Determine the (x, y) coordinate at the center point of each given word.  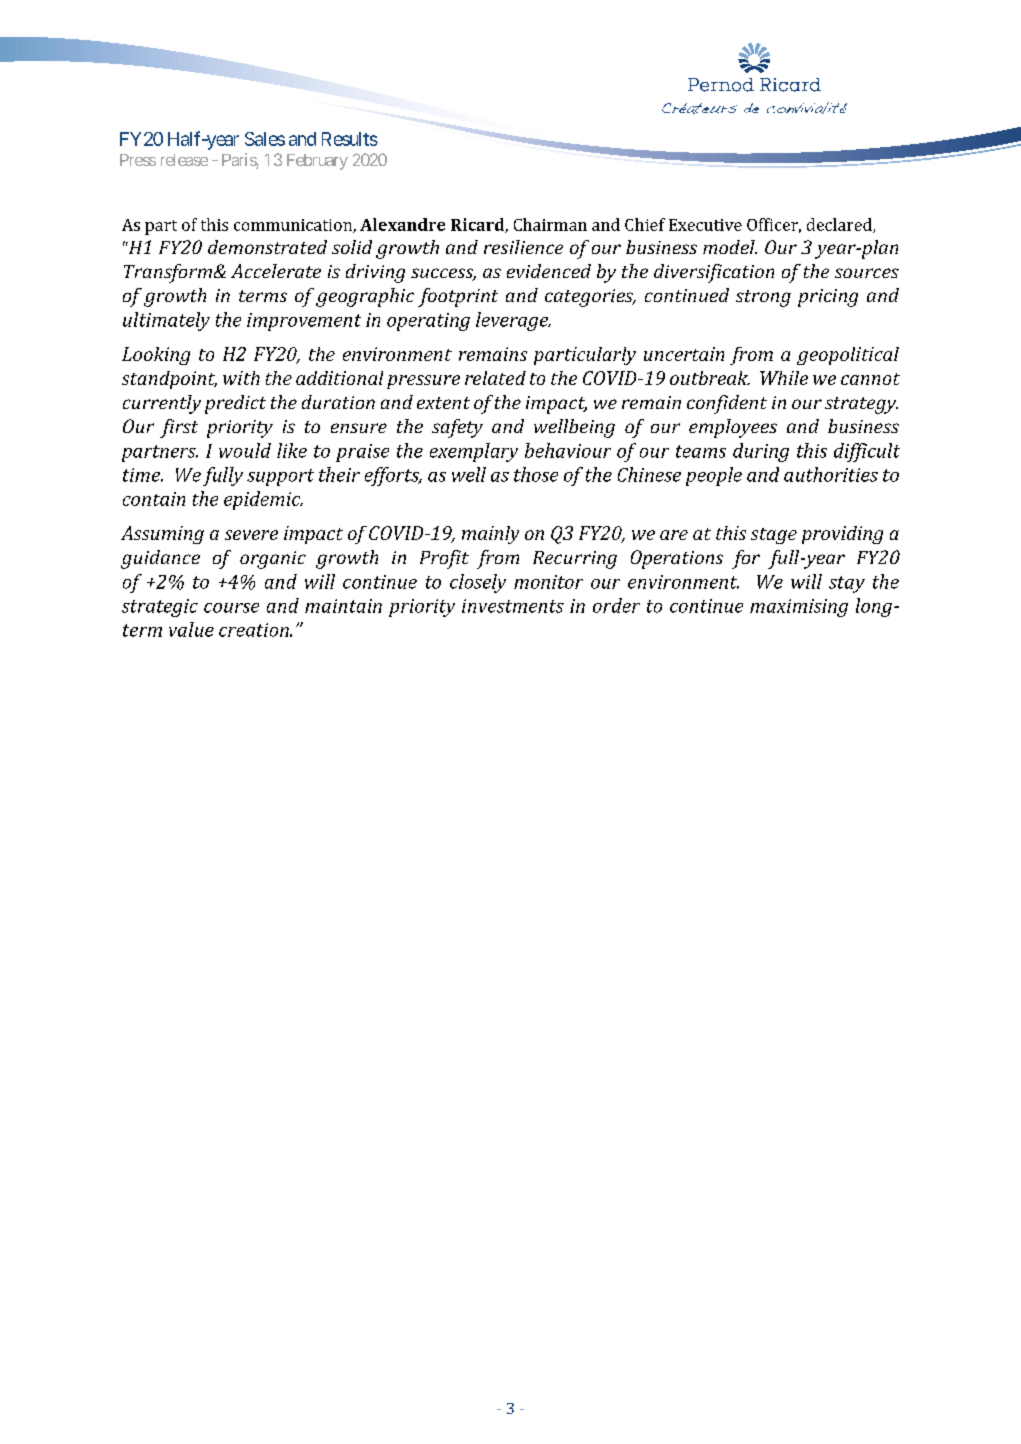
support (280, 477)
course (231, 608)
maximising (799, 608)
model (730, 247)
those (536, 474)
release (184, 160)
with (241, 378)
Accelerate (276, 271)
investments (513, 606)
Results (350, 139)
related (495, 378)
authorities (831, 474)
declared (840, 225)
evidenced (549, 271)
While (784, 378)
